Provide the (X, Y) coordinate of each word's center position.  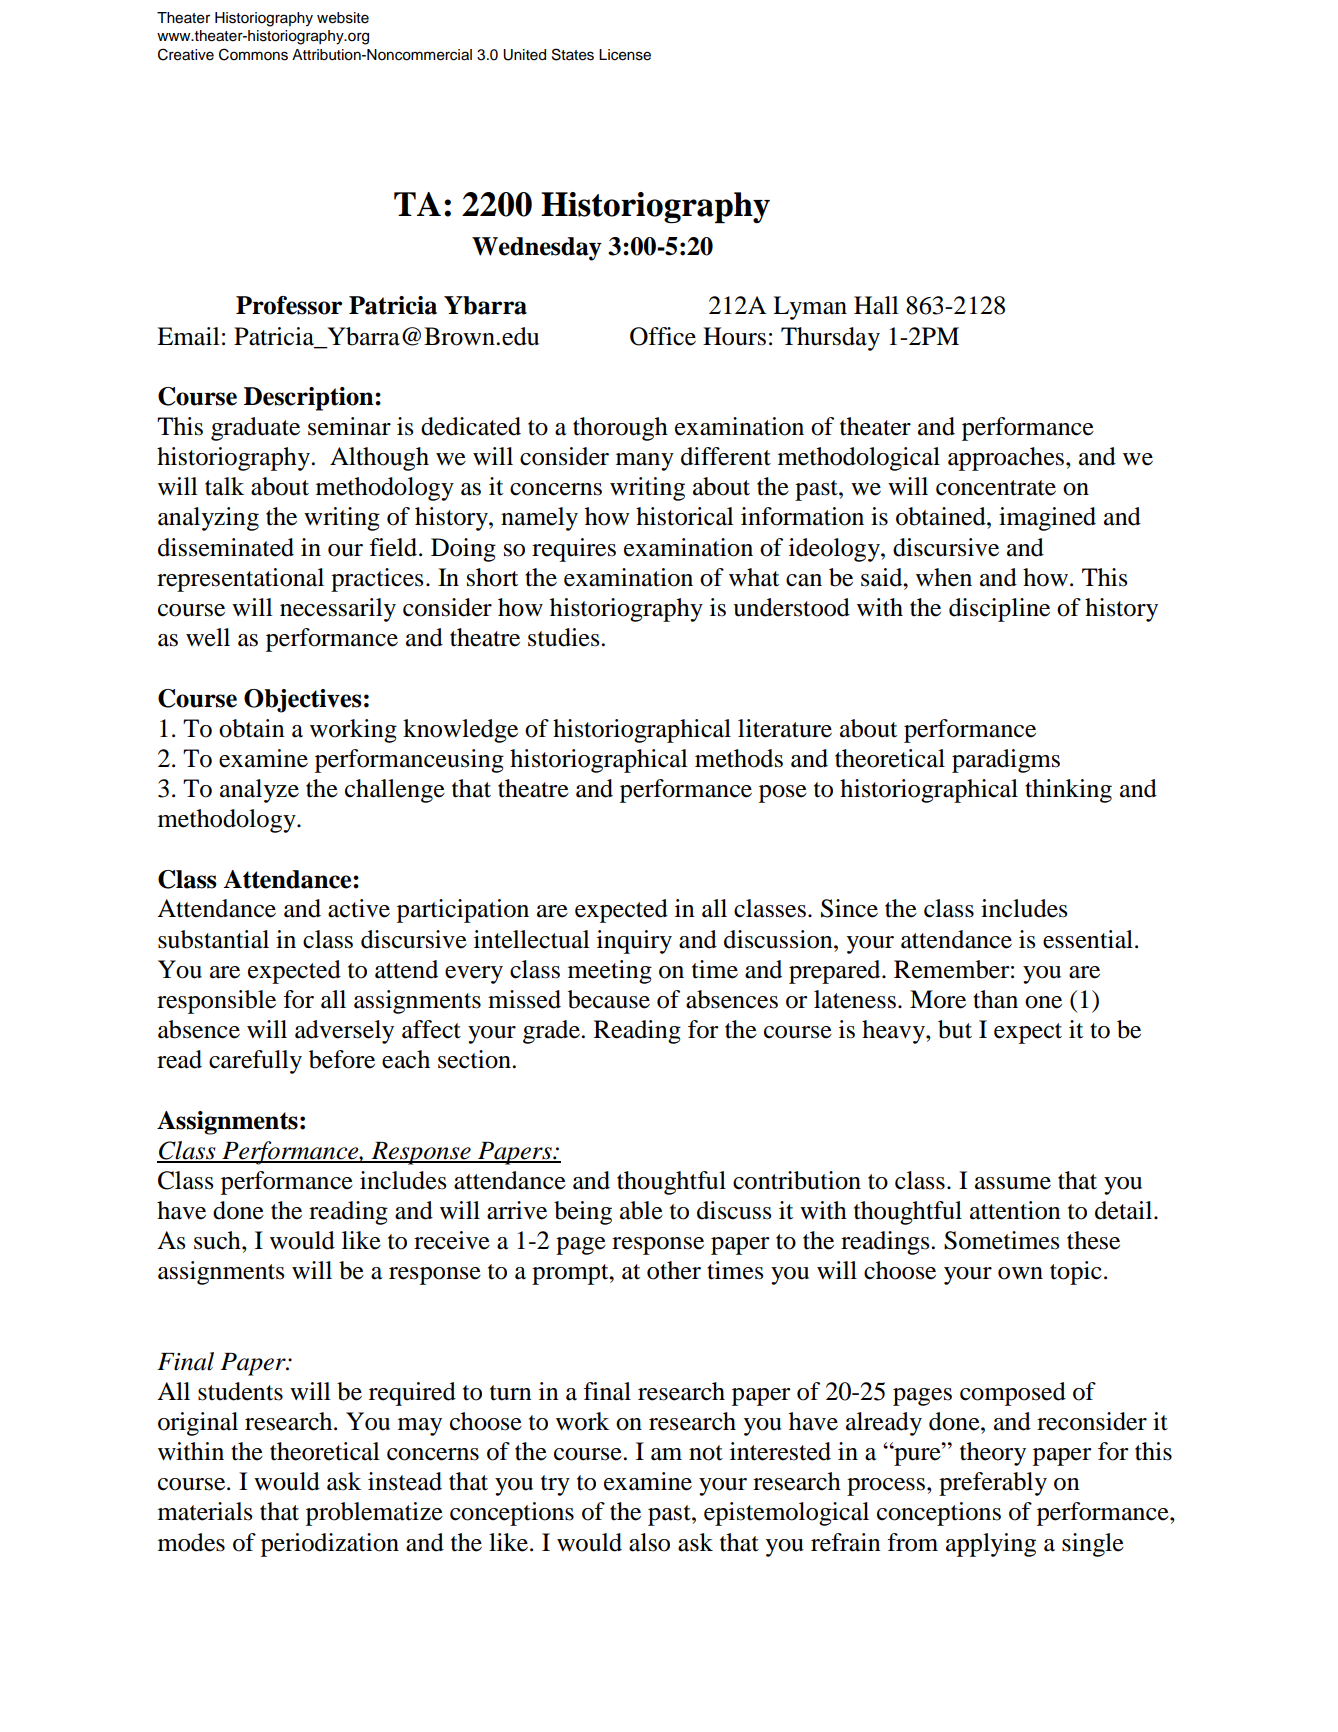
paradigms (1006, 761)
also (649, 1542)
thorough (620, 429)
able (641, 1210)
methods (739, 758)
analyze (259, 791)
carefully (255, 1062)
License (625, 55)
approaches (1007, 459)
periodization (330, 1545)
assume (1013, 1183)
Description (310, 399)
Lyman (810, 308)
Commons (253, 54)
